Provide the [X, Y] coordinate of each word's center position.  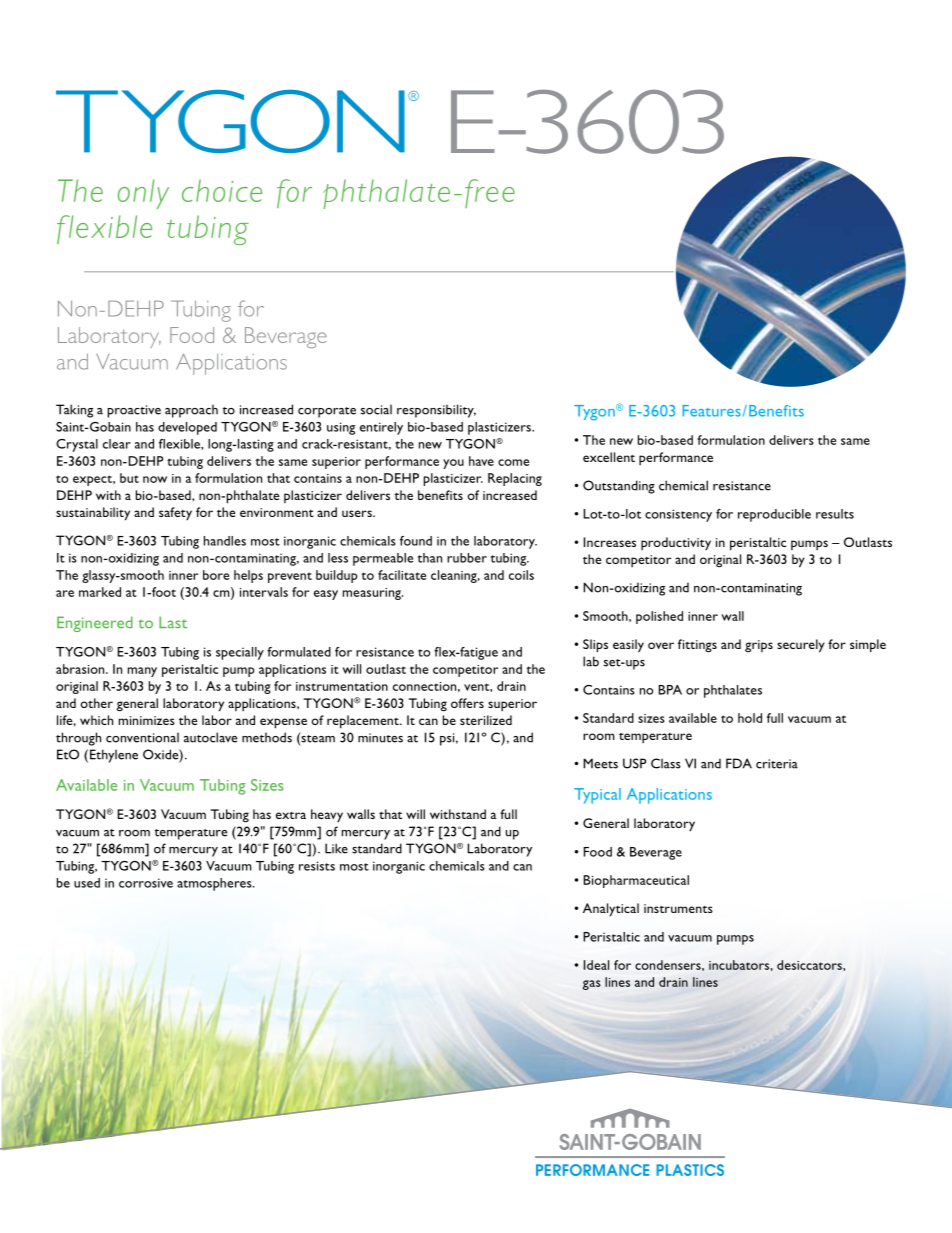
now [155, 479]
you [453, 464]
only [143, 194]
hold [750, 718]
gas [592, 985]
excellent [609, 457]
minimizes [147, 720]
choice [222, 190]
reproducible [774, 515]
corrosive [146, 883]
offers [467, 703]
